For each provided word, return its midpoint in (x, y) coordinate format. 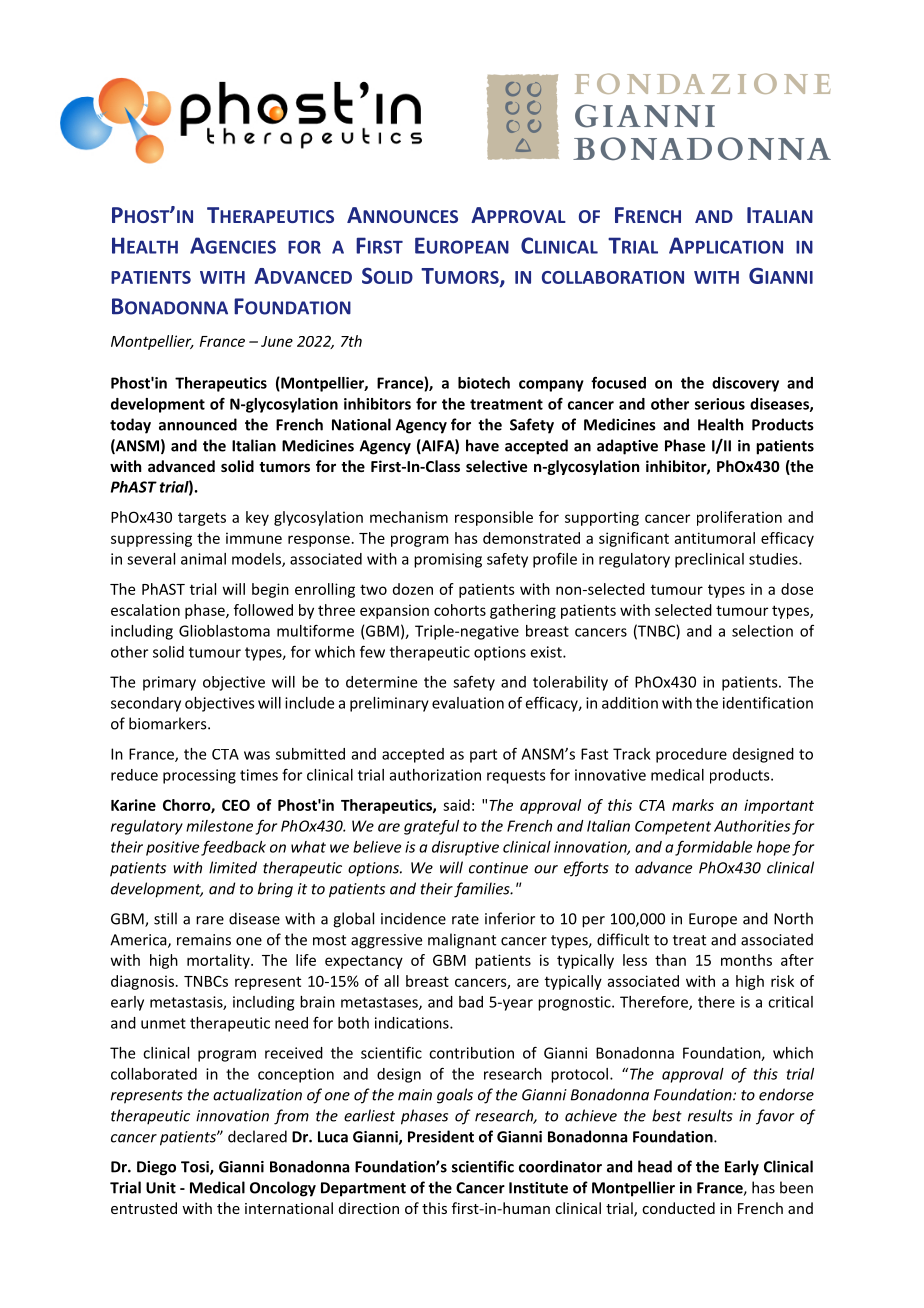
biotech (484, 383)
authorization (435, 775)
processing (199, 776)
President (441, 1136)
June (277, 341)
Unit (161, 1188)
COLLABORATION (613, 277)
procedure (691, 755)
